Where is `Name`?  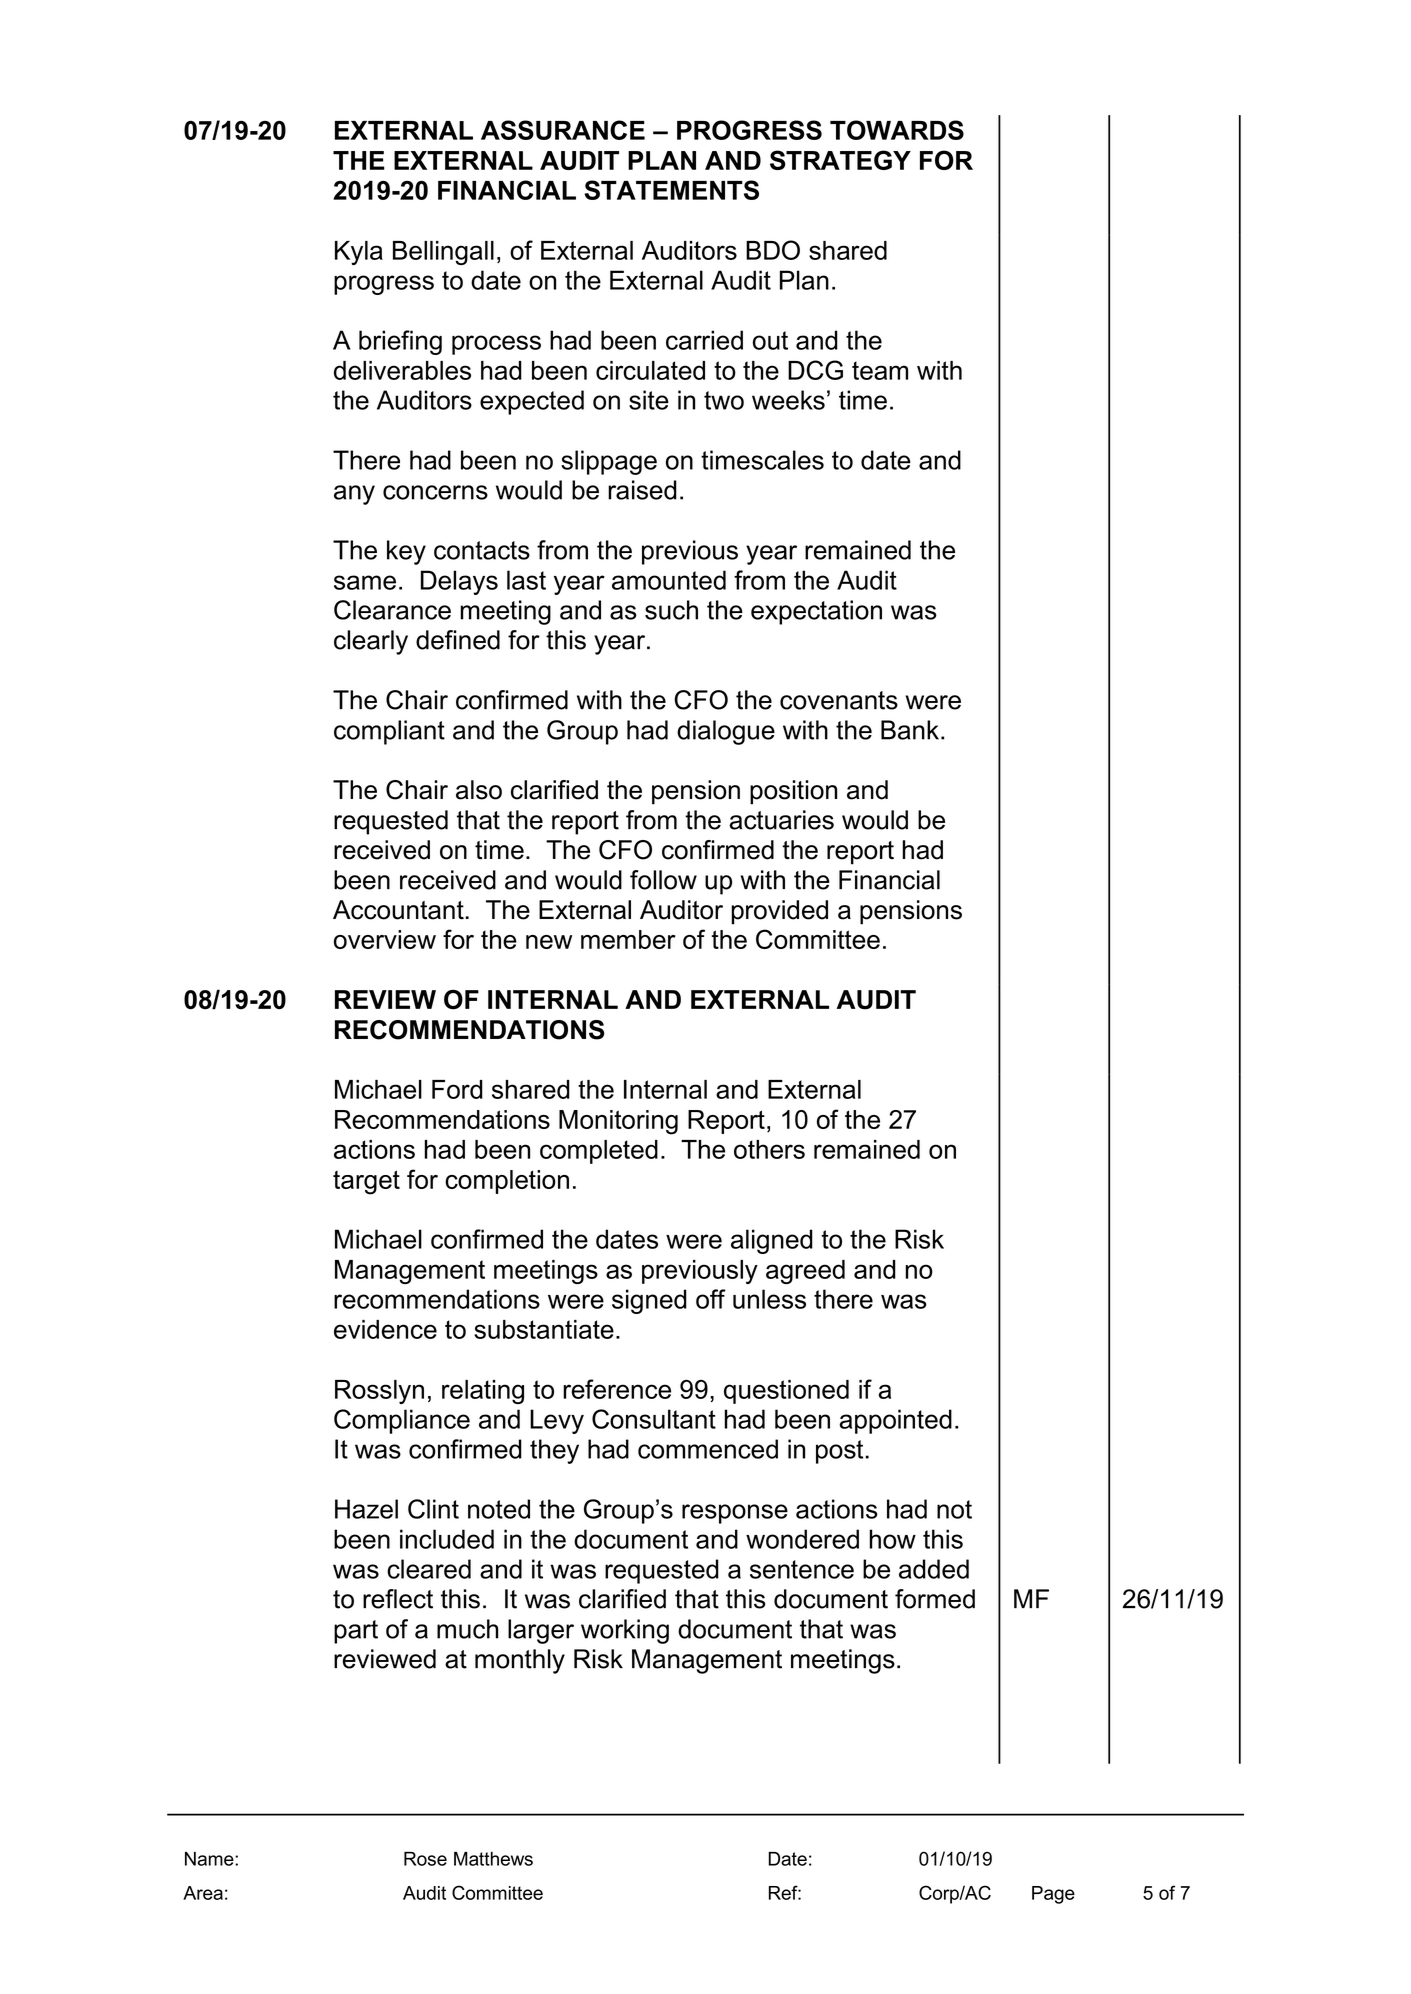
Name is located at coordinates (210, 1859).
